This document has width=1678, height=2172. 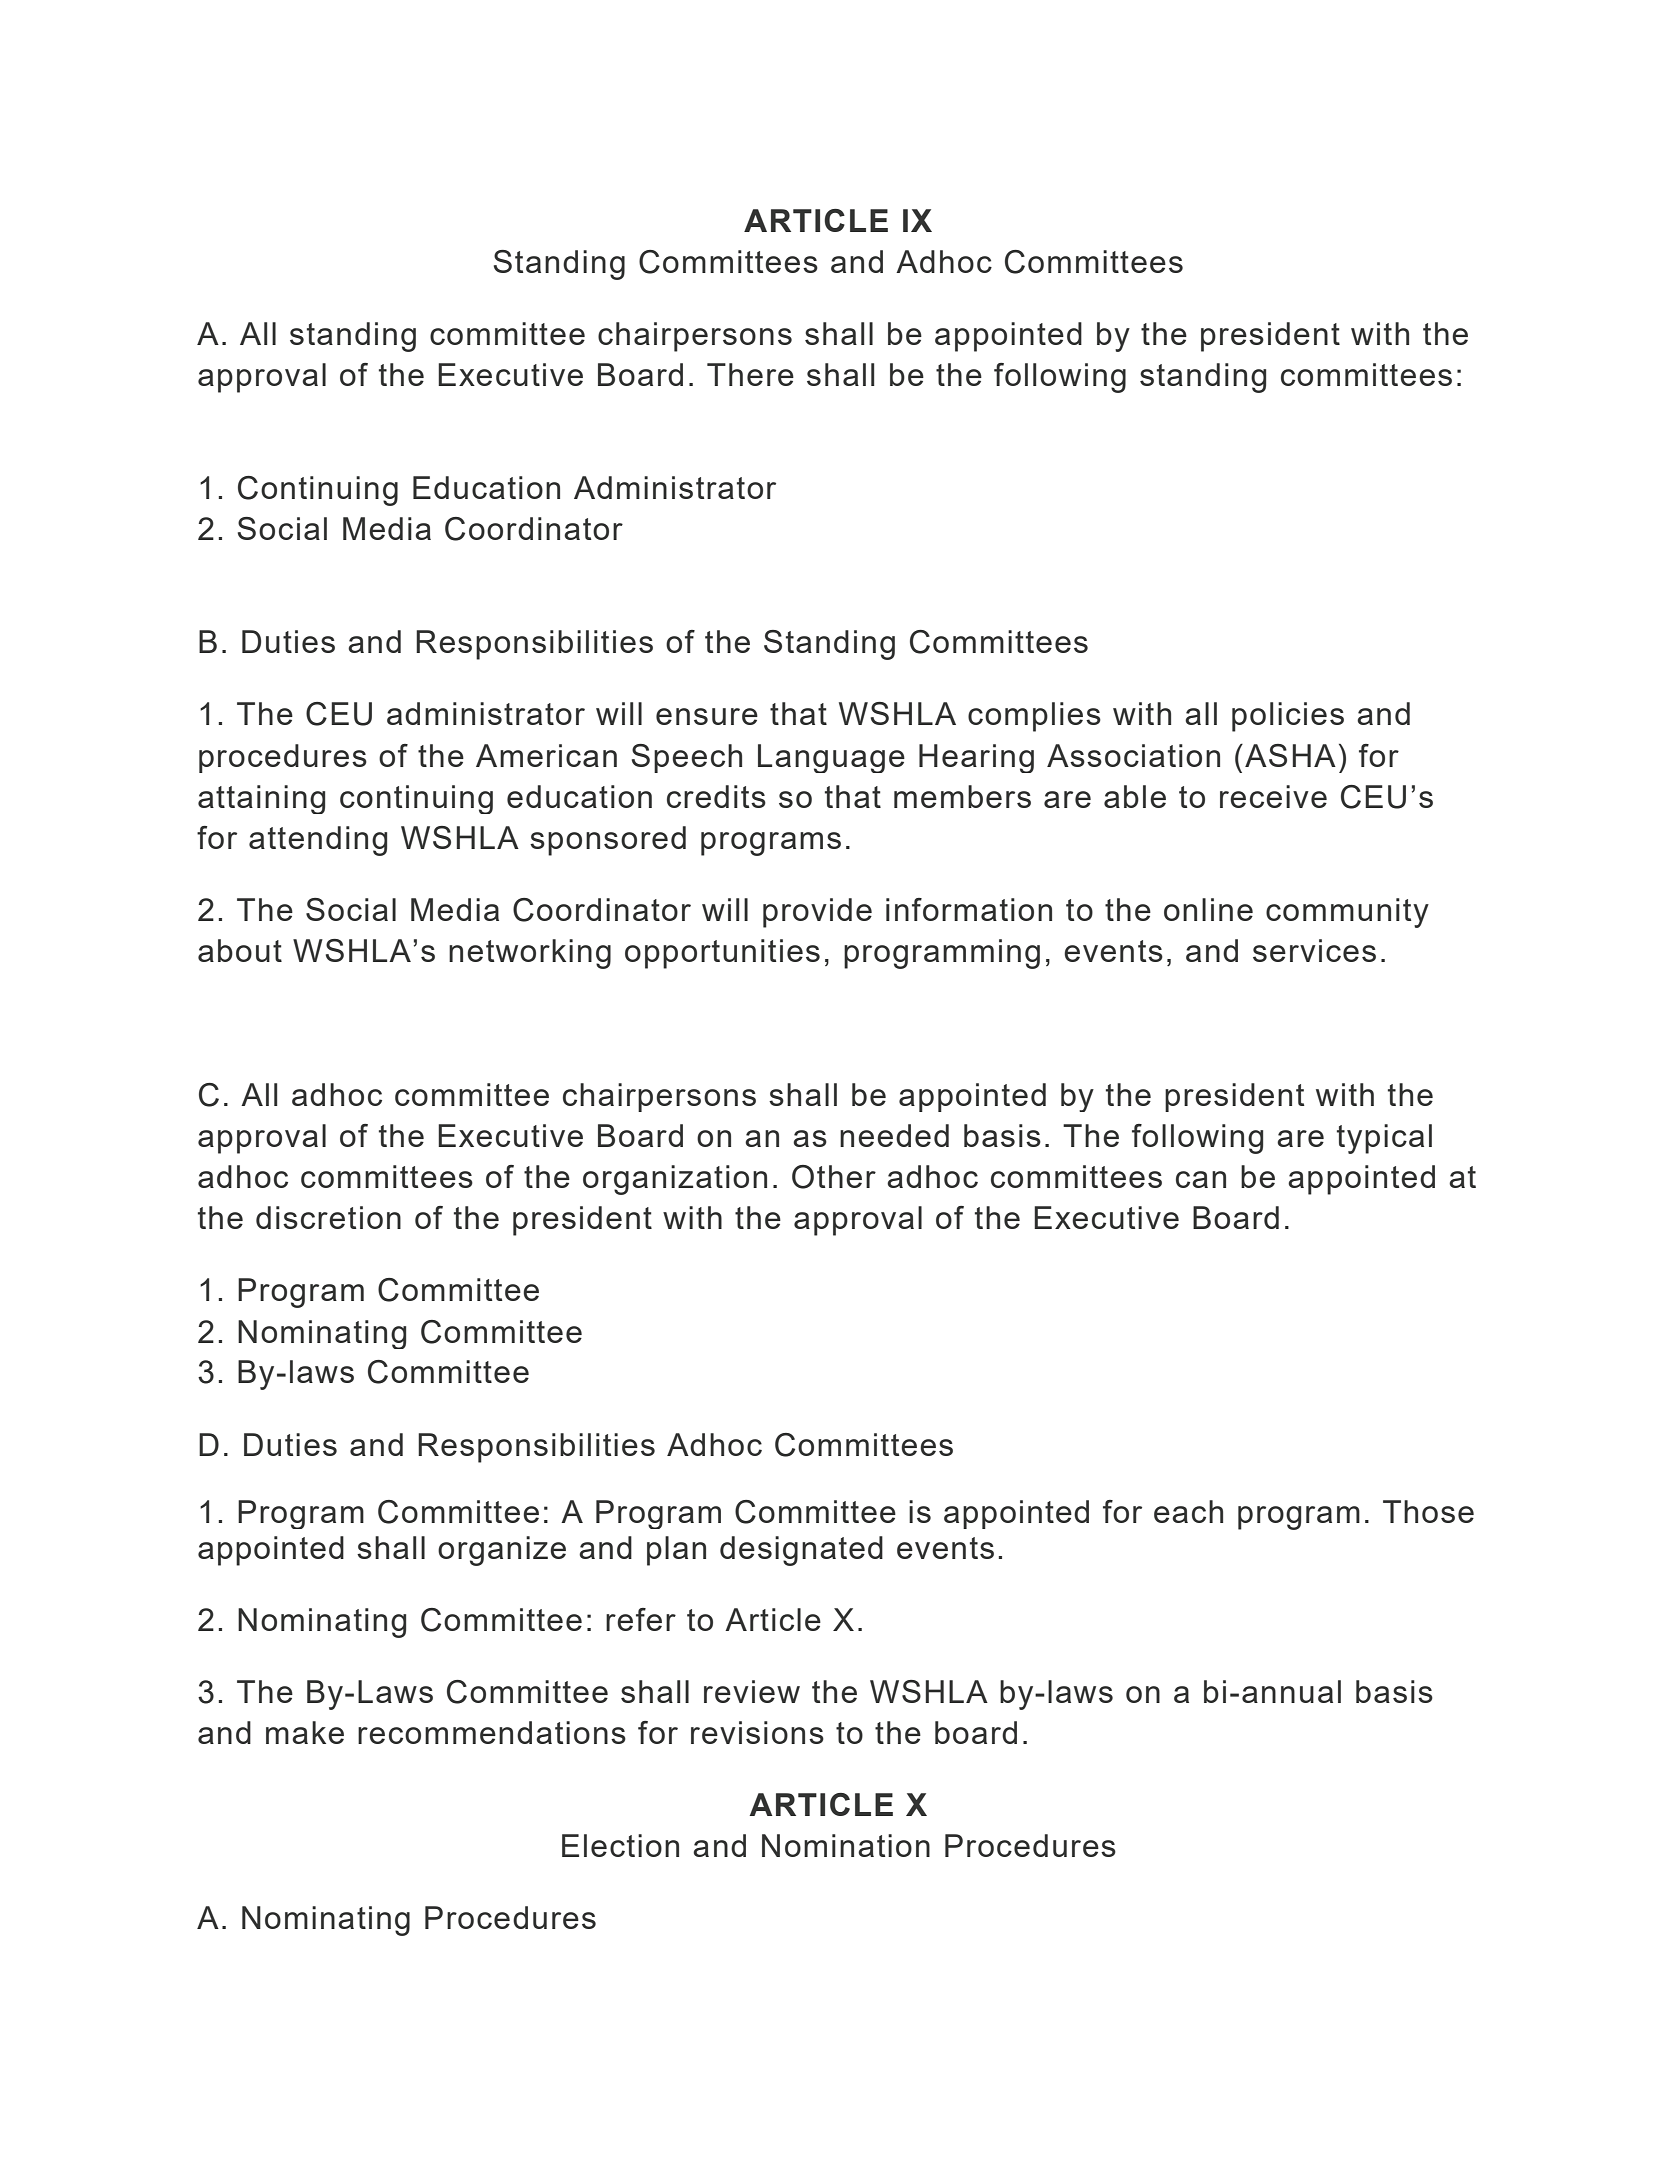 What do you see at coordinates (261, 799) in the document?
I see `attaining` at bounding box center [261, 799].
